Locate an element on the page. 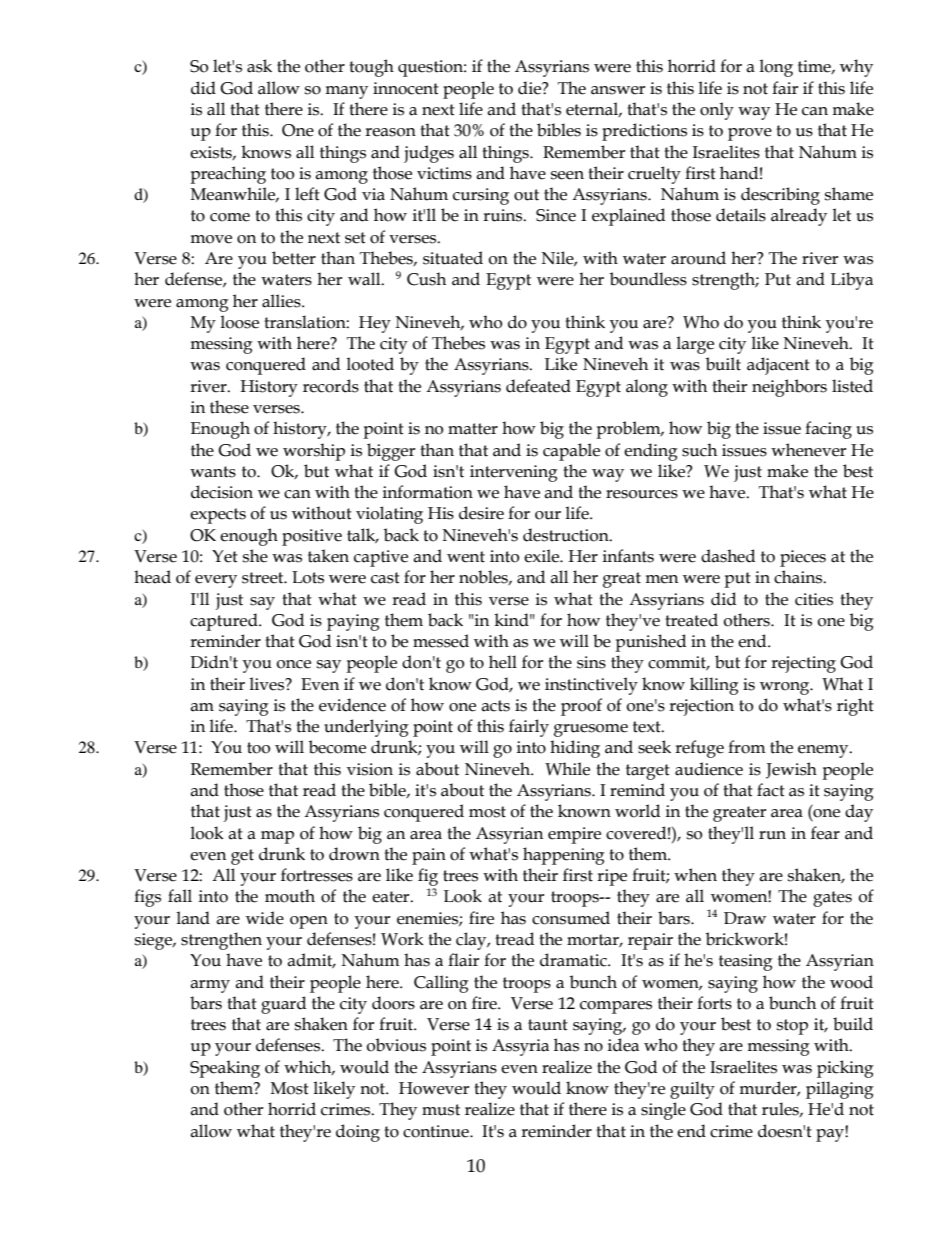 Image resolution: width=952 pixels, height=1233 pixels. prove is located at coordinates (750, 134).
